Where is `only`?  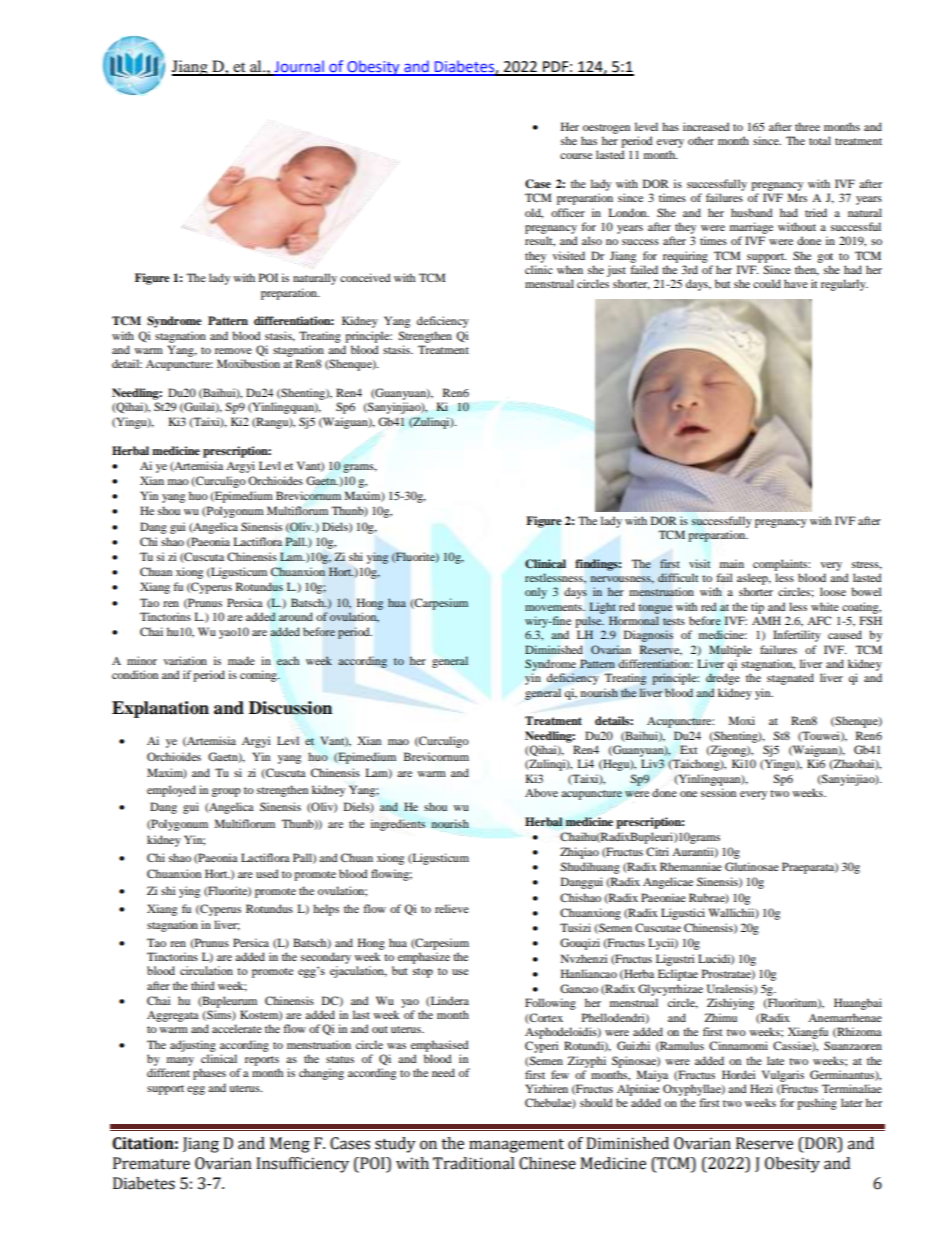
only is located at coordinates (536, 593).
